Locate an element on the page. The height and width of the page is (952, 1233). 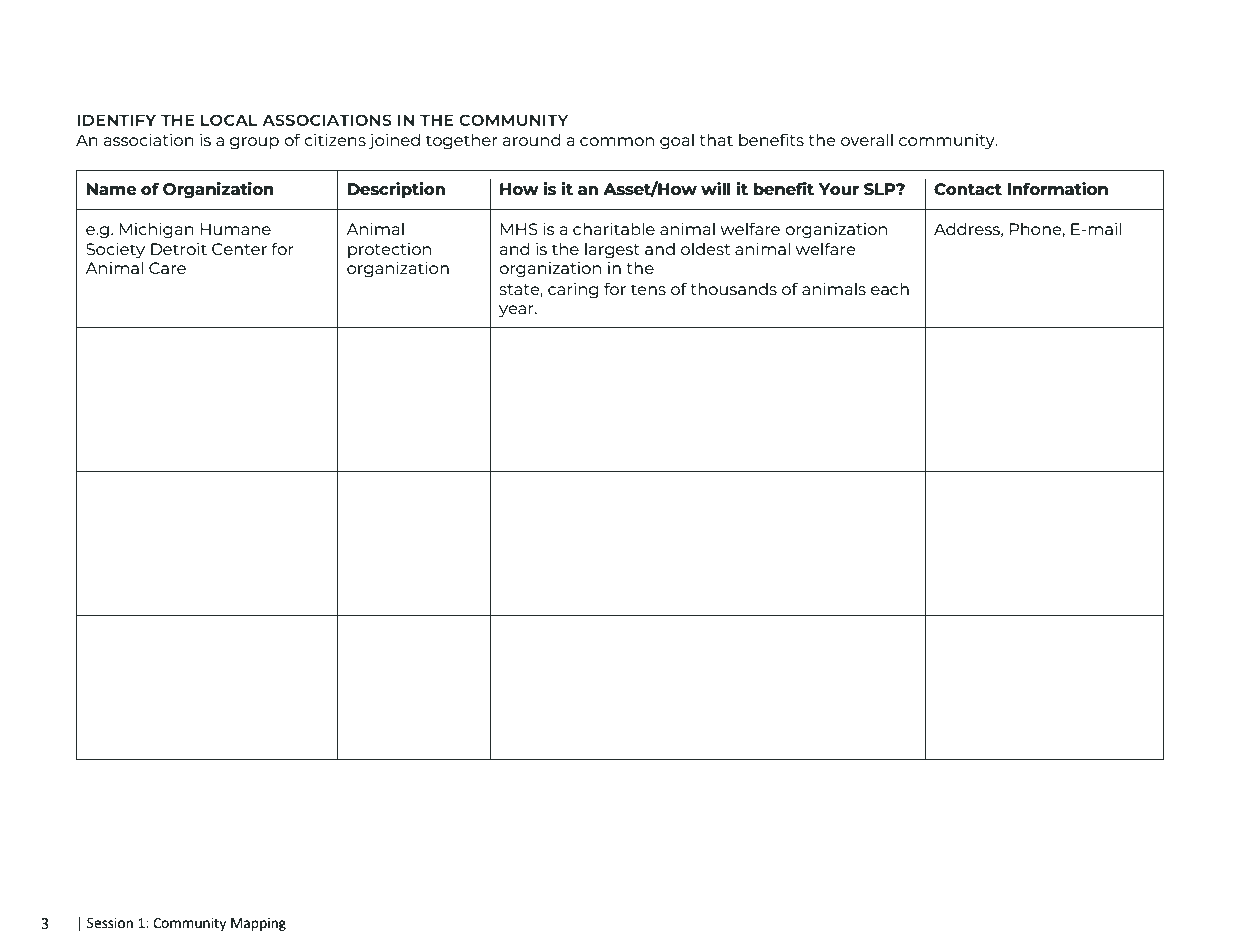
overall is located at coordinates (867, 140).
